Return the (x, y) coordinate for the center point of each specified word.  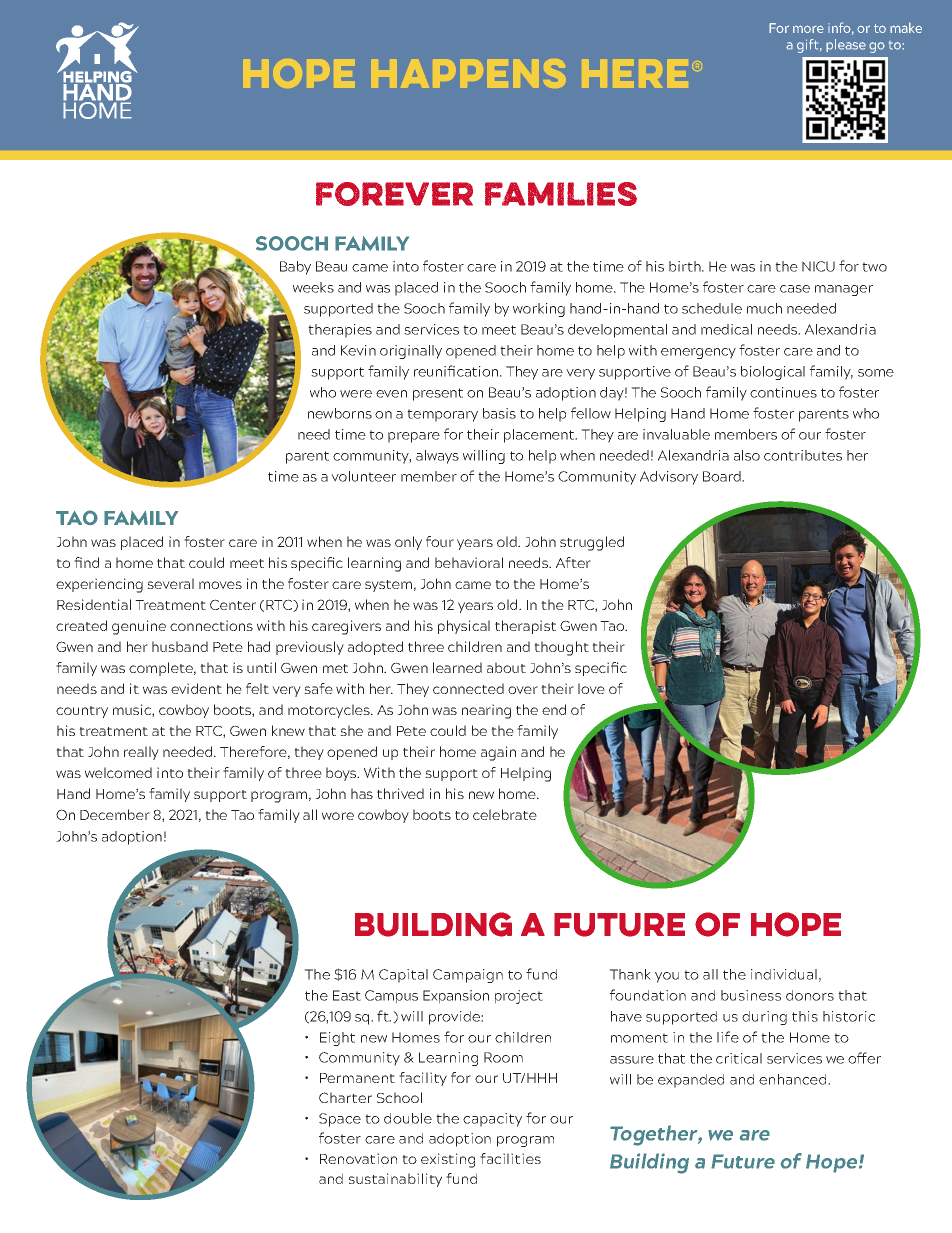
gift (809, 46)
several (170, 583)
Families (561, 194)
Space (340, 1120)
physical (464, 627)
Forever (394, 194)
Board (723, 476)
